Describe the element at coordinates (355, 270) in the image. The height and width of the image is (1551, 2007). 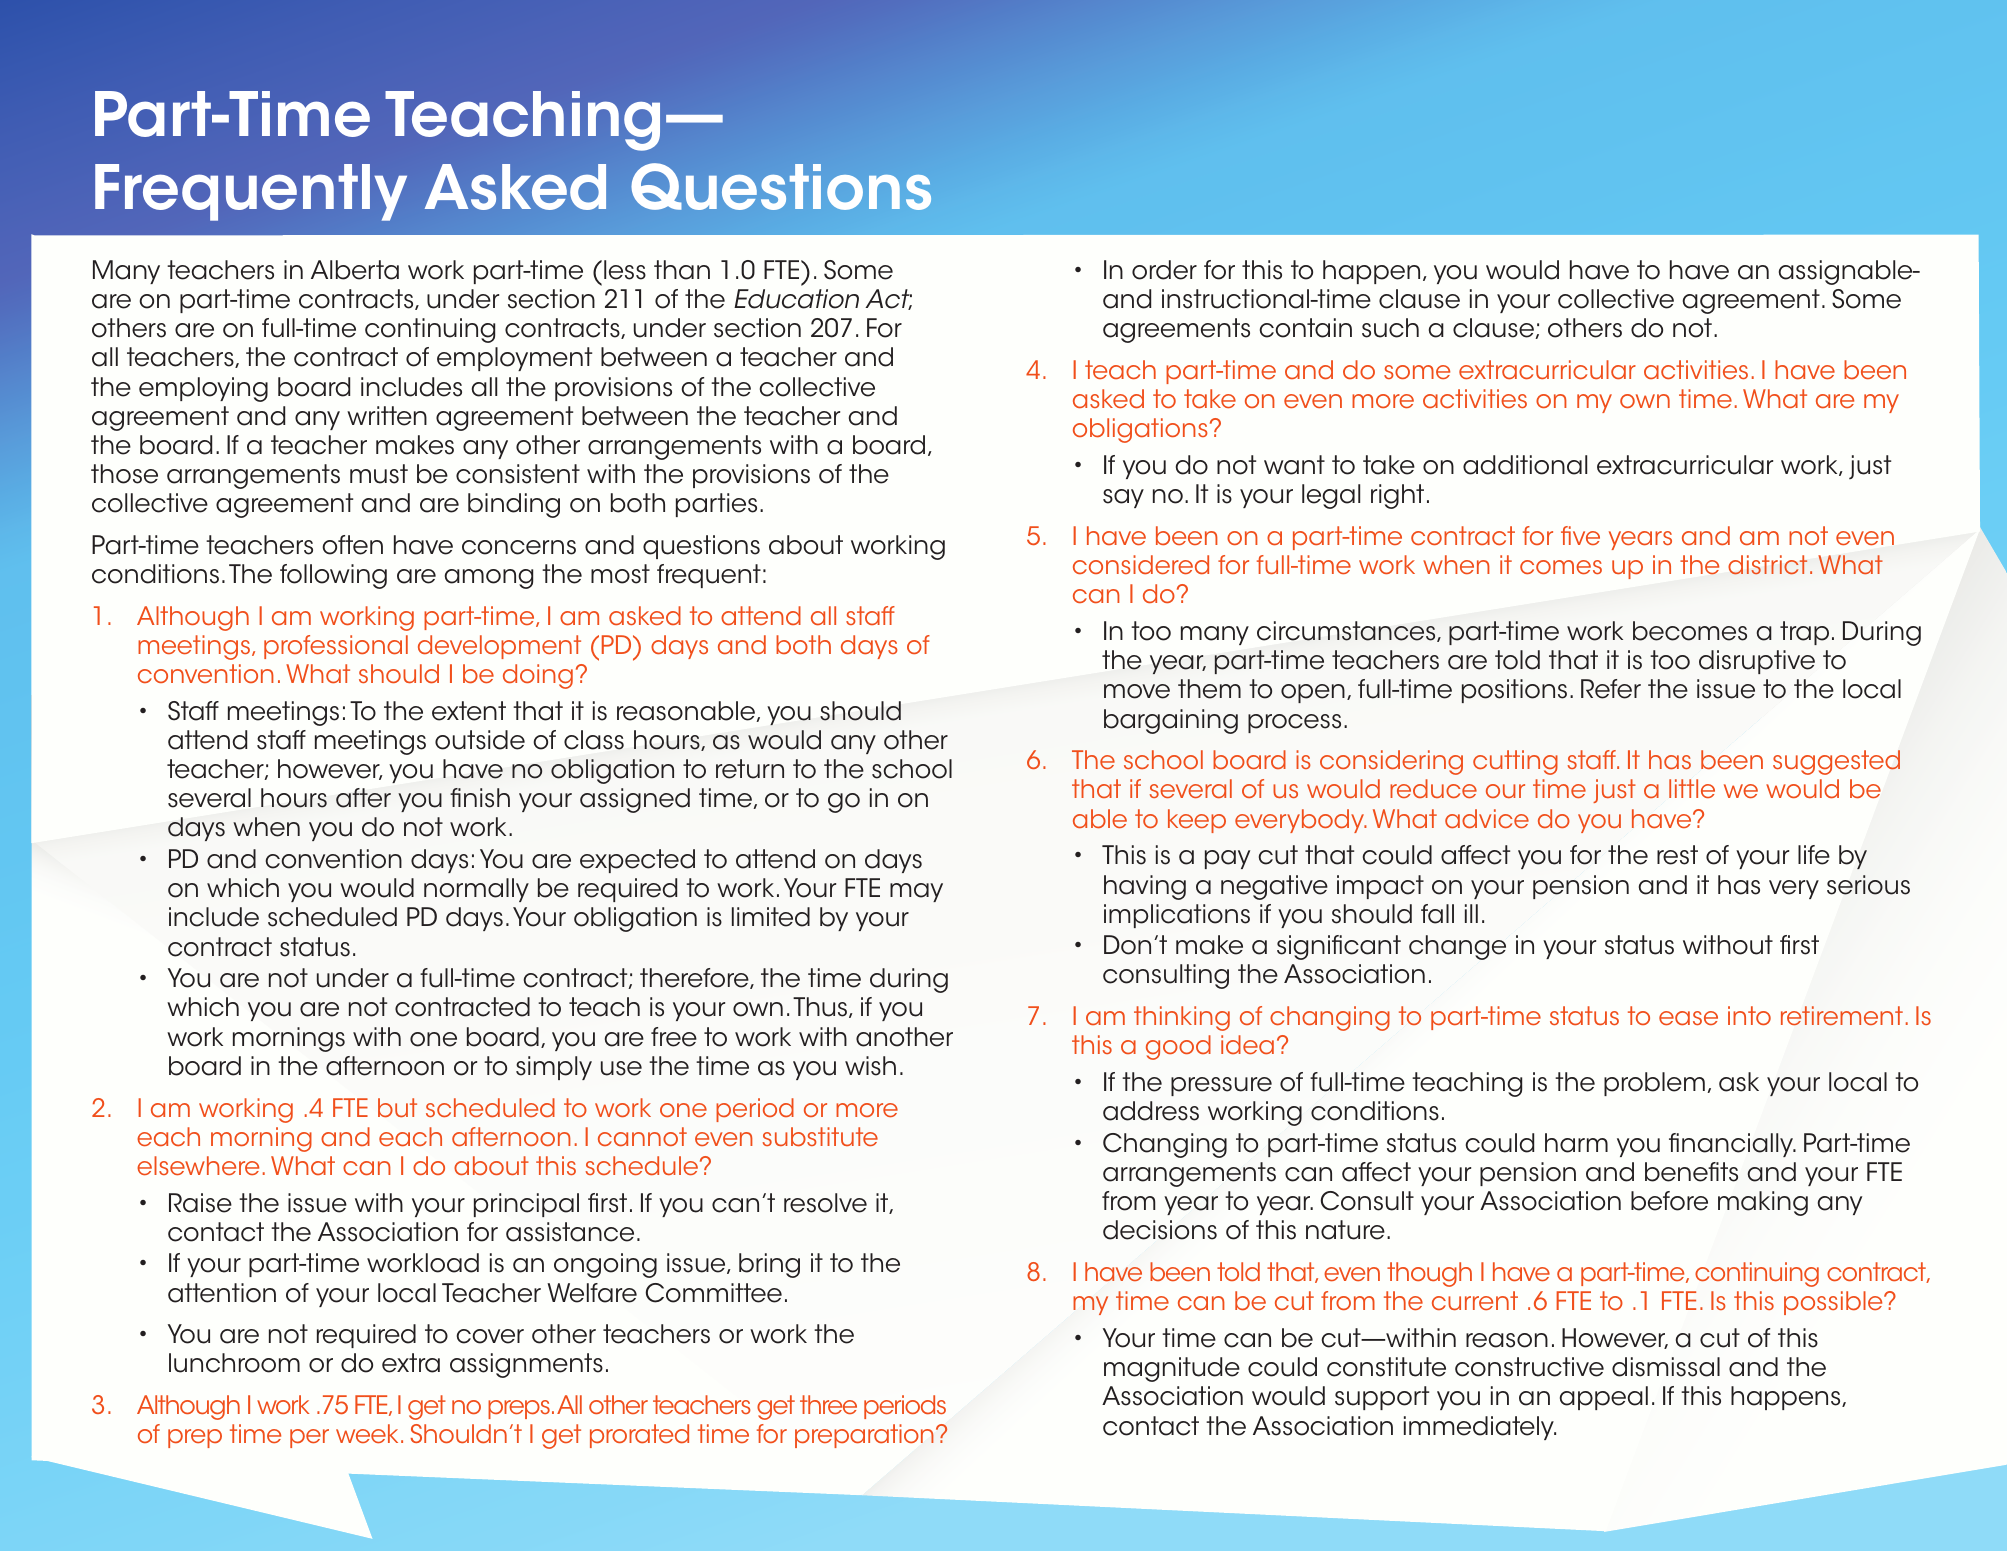
I see `Alberta` at that location.
